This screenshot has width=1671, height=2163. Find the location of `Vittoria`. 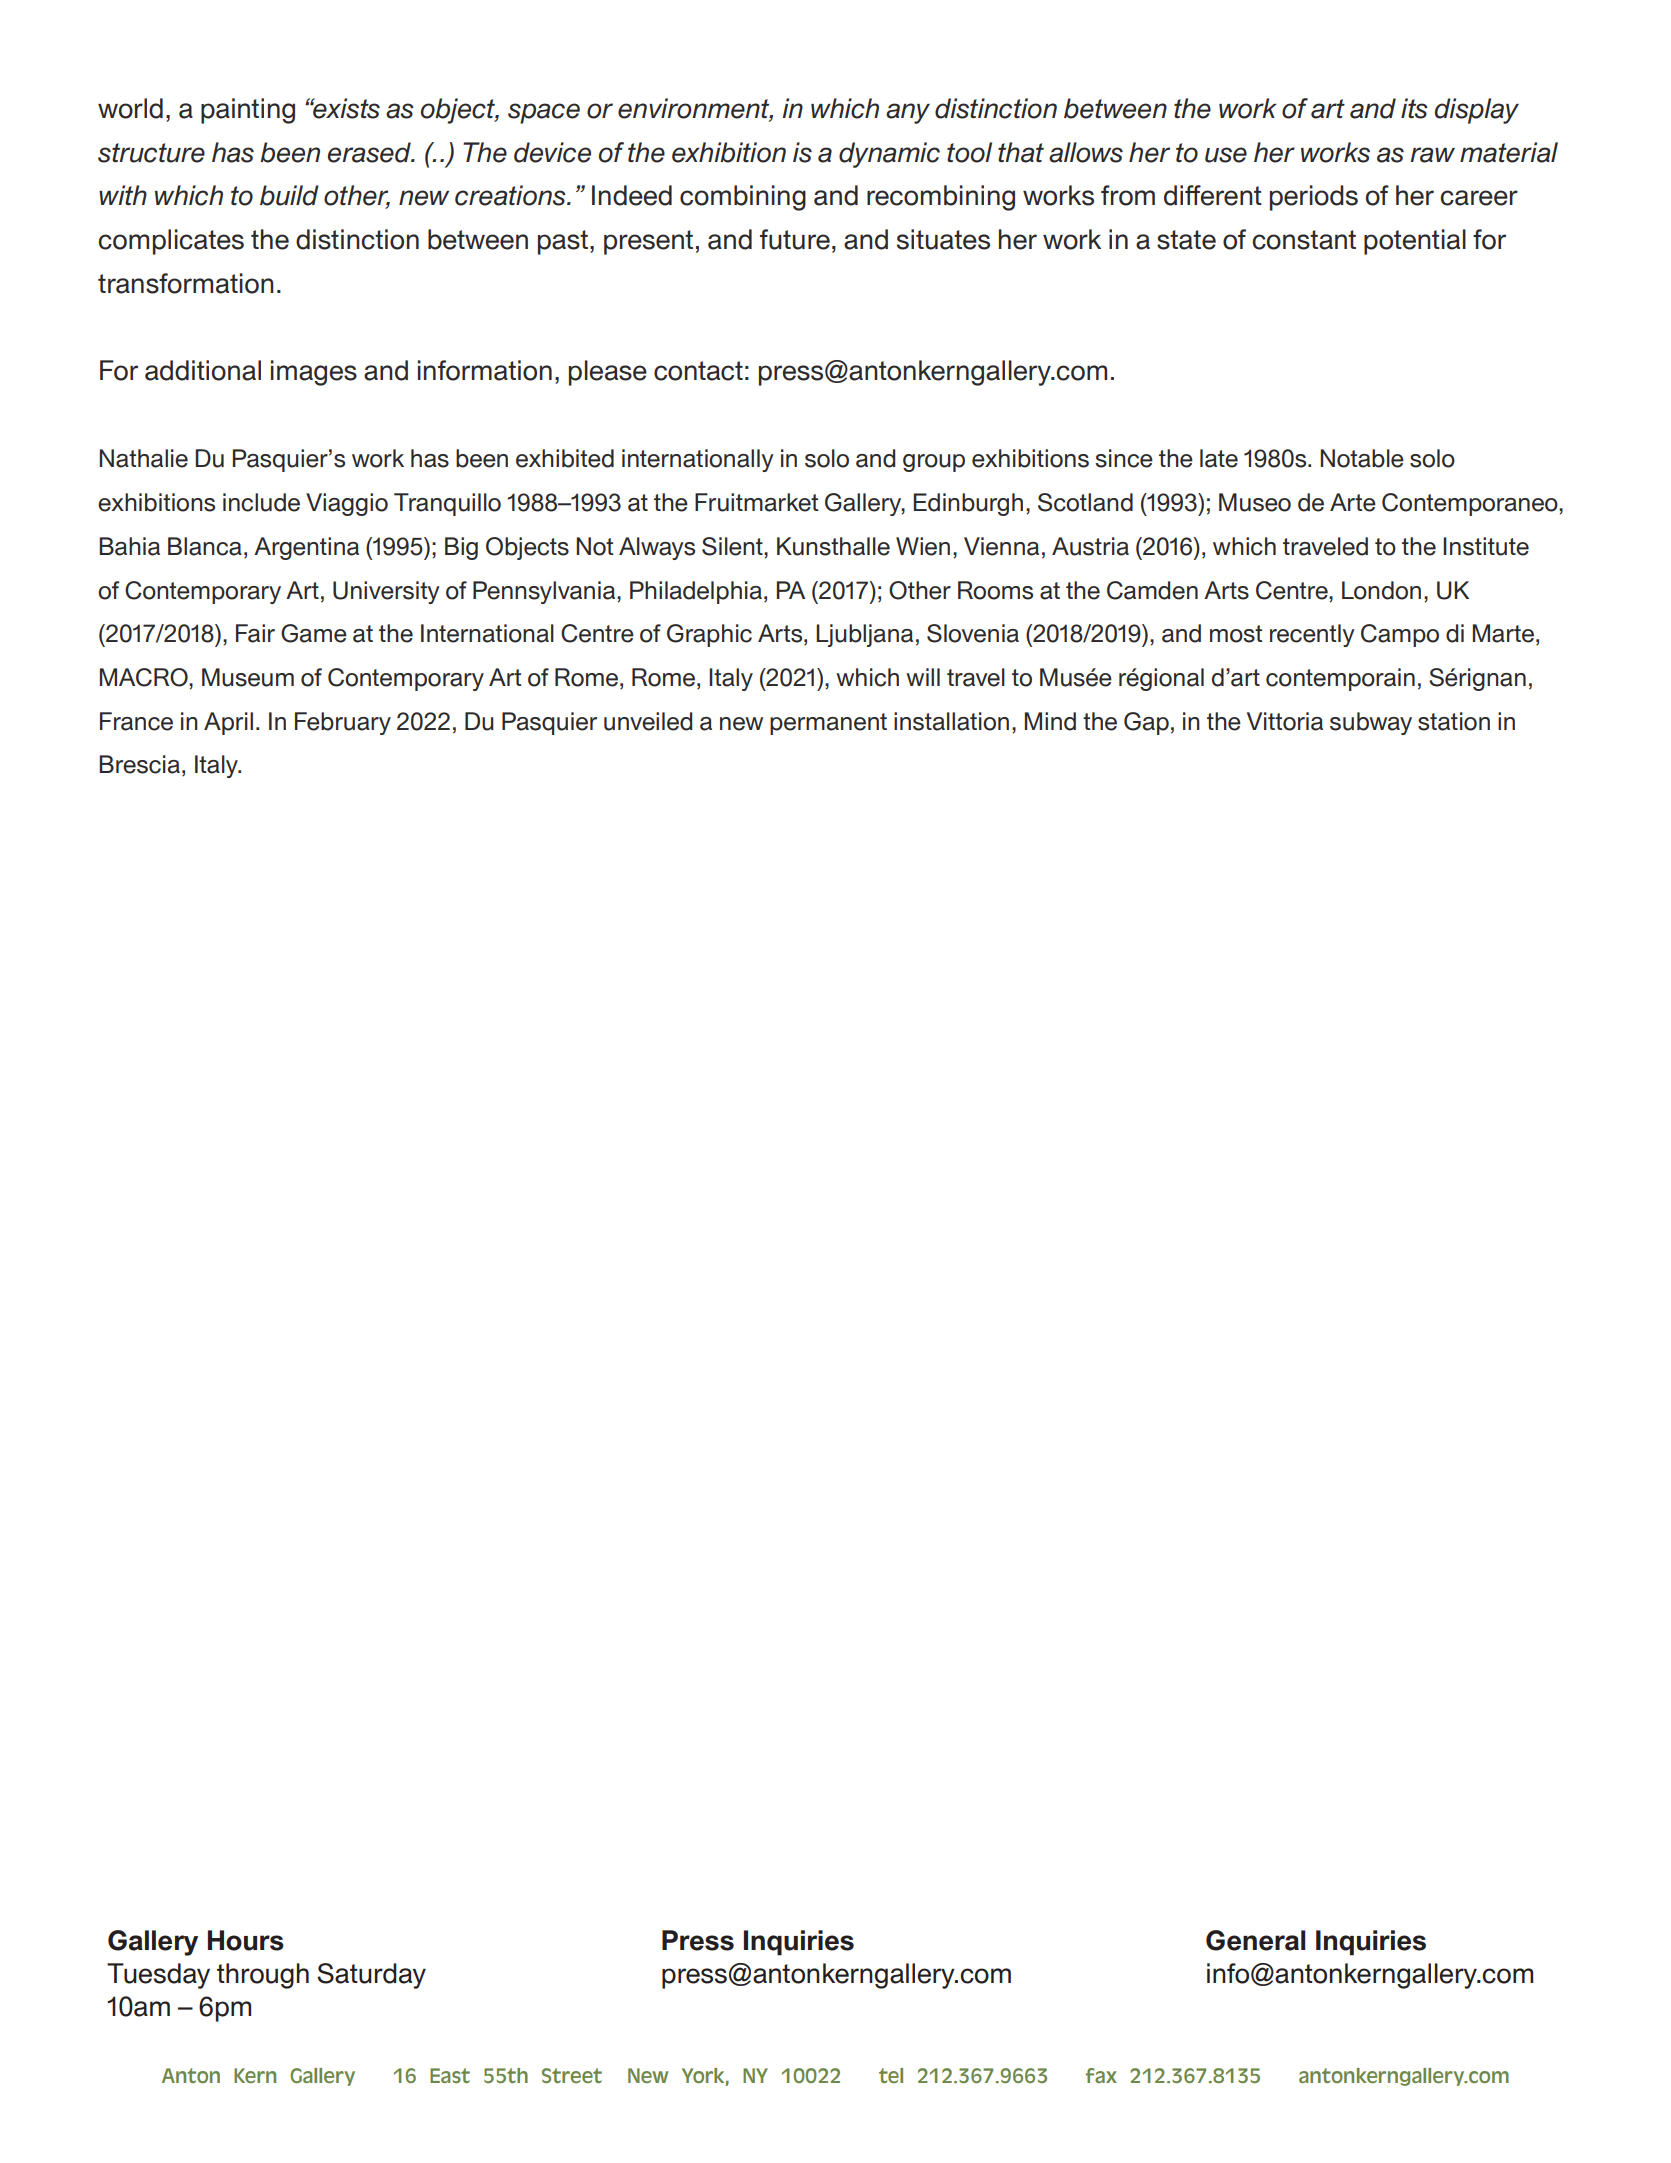

Vittoria is located at coordinates (1285, 721).
